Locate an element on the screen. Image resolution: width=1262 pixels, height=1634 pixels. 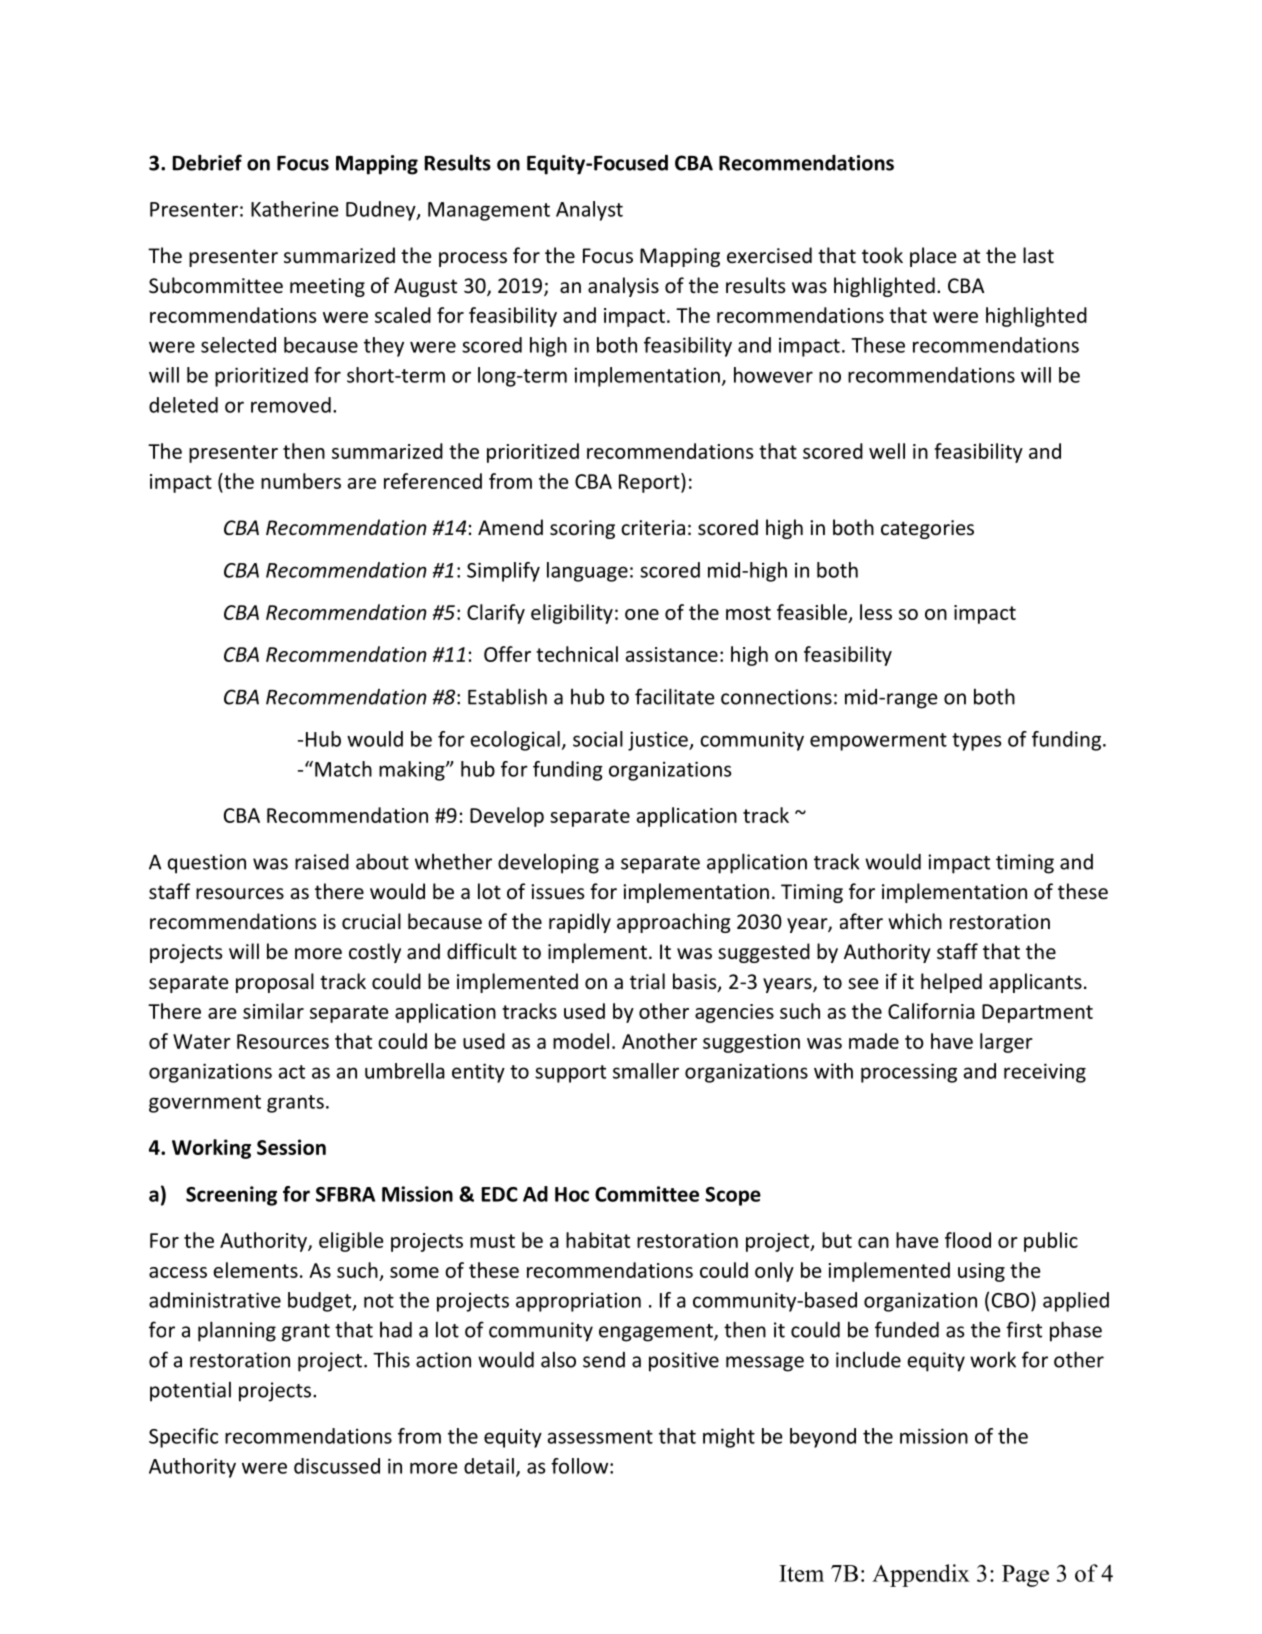
Analyst is located at coordinates (589, 211).
